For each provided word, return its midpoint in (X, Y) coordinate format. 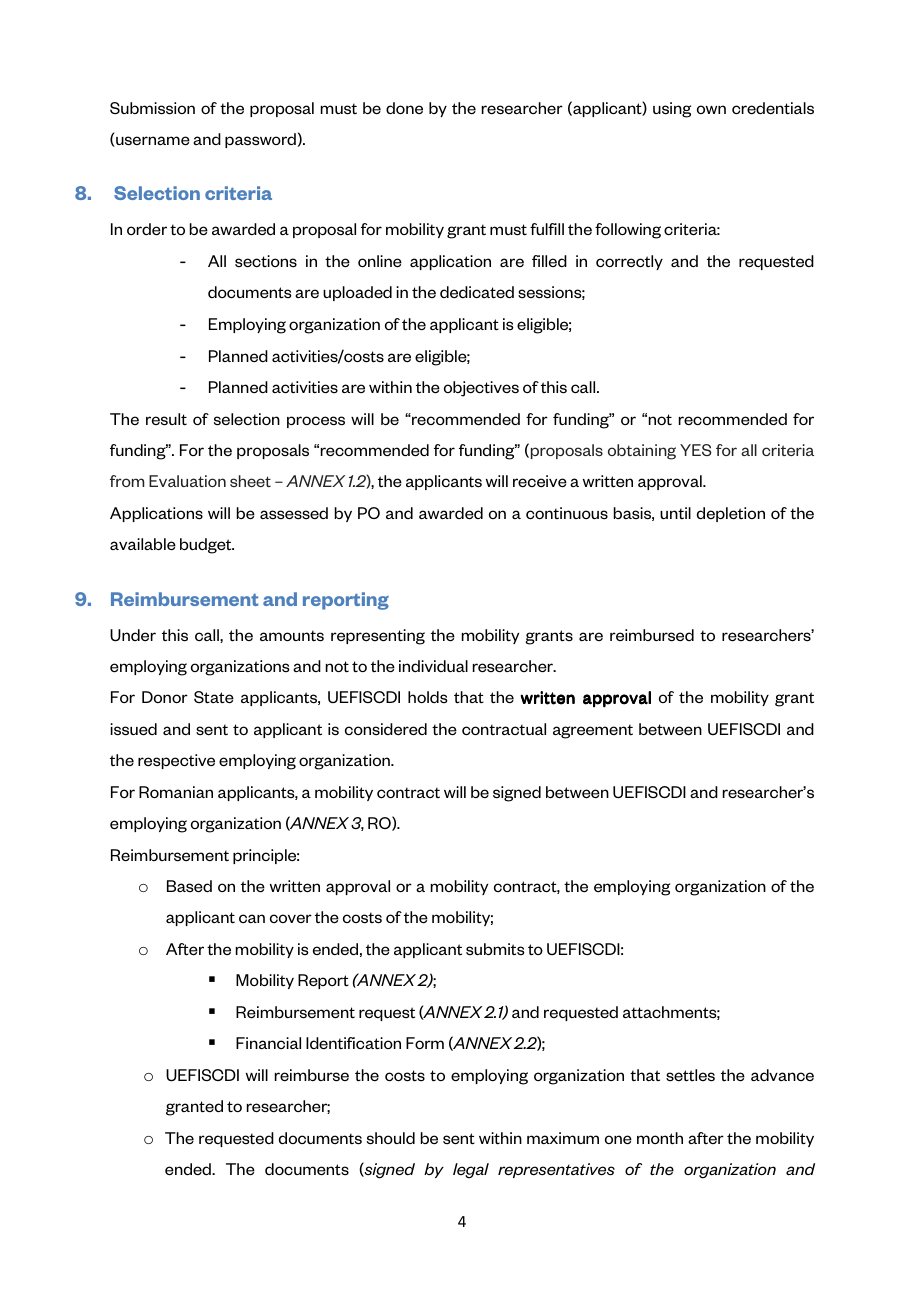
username (152, 141)
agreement (593, 731)
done (404, 108)
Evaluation (187, 481)
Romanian (176, 792)
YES (696, 450)
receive (540, 481)
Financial (268, 1043)
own (711, 109)
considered (386, 729)
